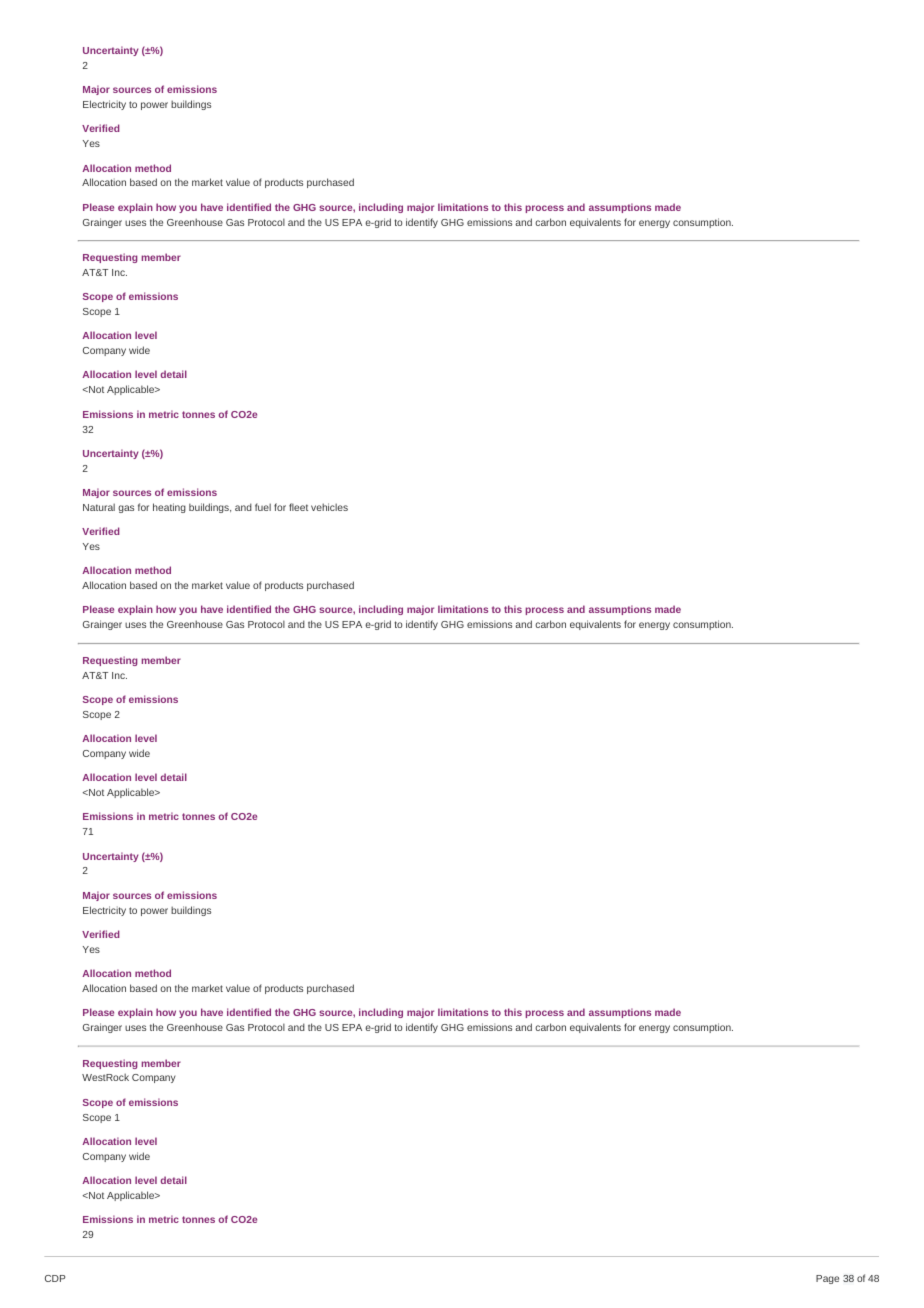  What do you see at coordinates (263, 507) in the screenshot?
I see `fuel` at bounding box center [263, 507].
